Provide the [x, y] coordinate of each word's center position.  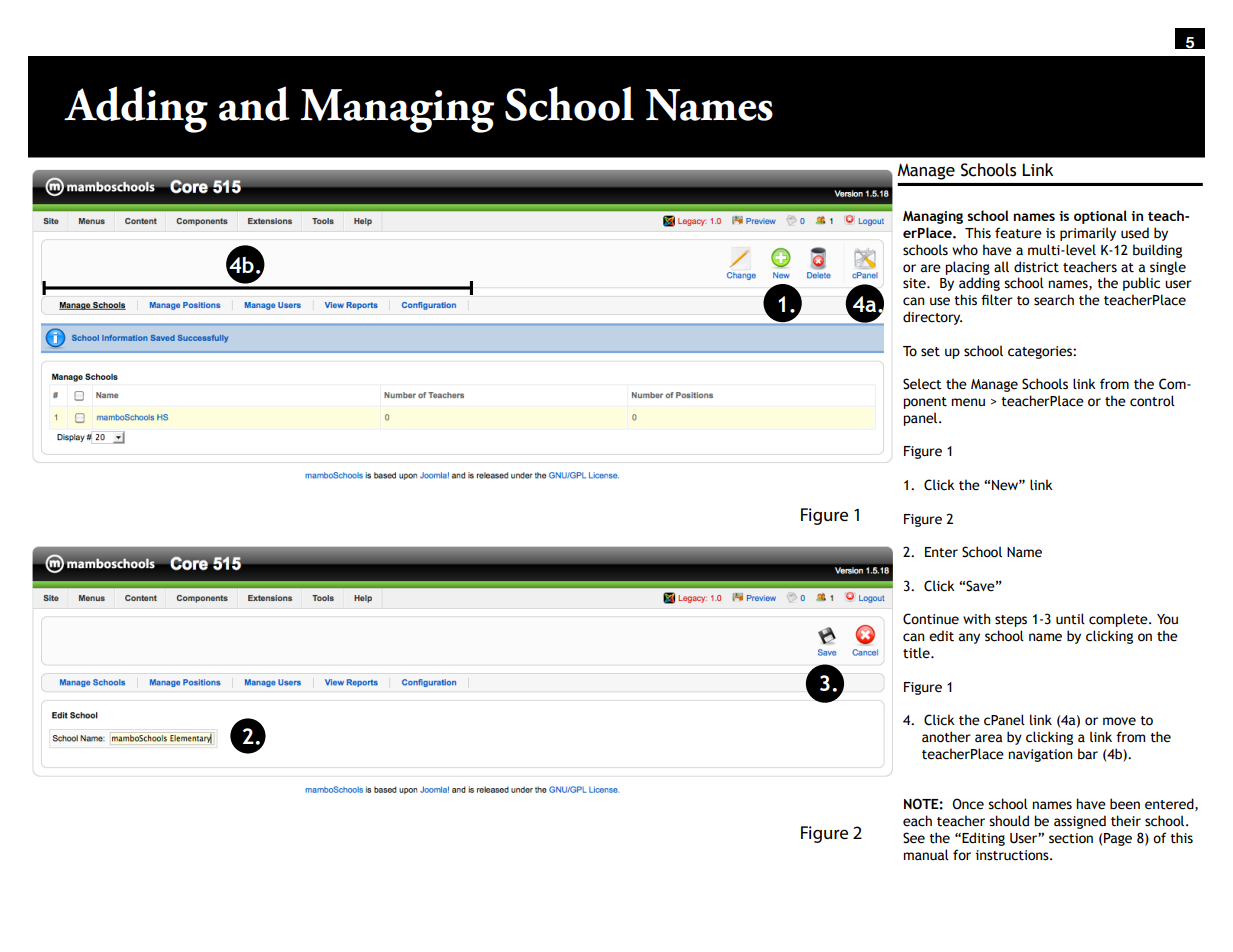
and [254, 103]
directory [932, 318]
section [1071, 838]
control [1152, 401]
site [915, 283]
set [930, 352]
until [1070, 619]
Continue [931, 619]
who [965, 250]
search [1054, 300]
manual [926, 855]
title [917, 653]
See [914, 838]
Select [922, 384]
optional [1100, 217]
